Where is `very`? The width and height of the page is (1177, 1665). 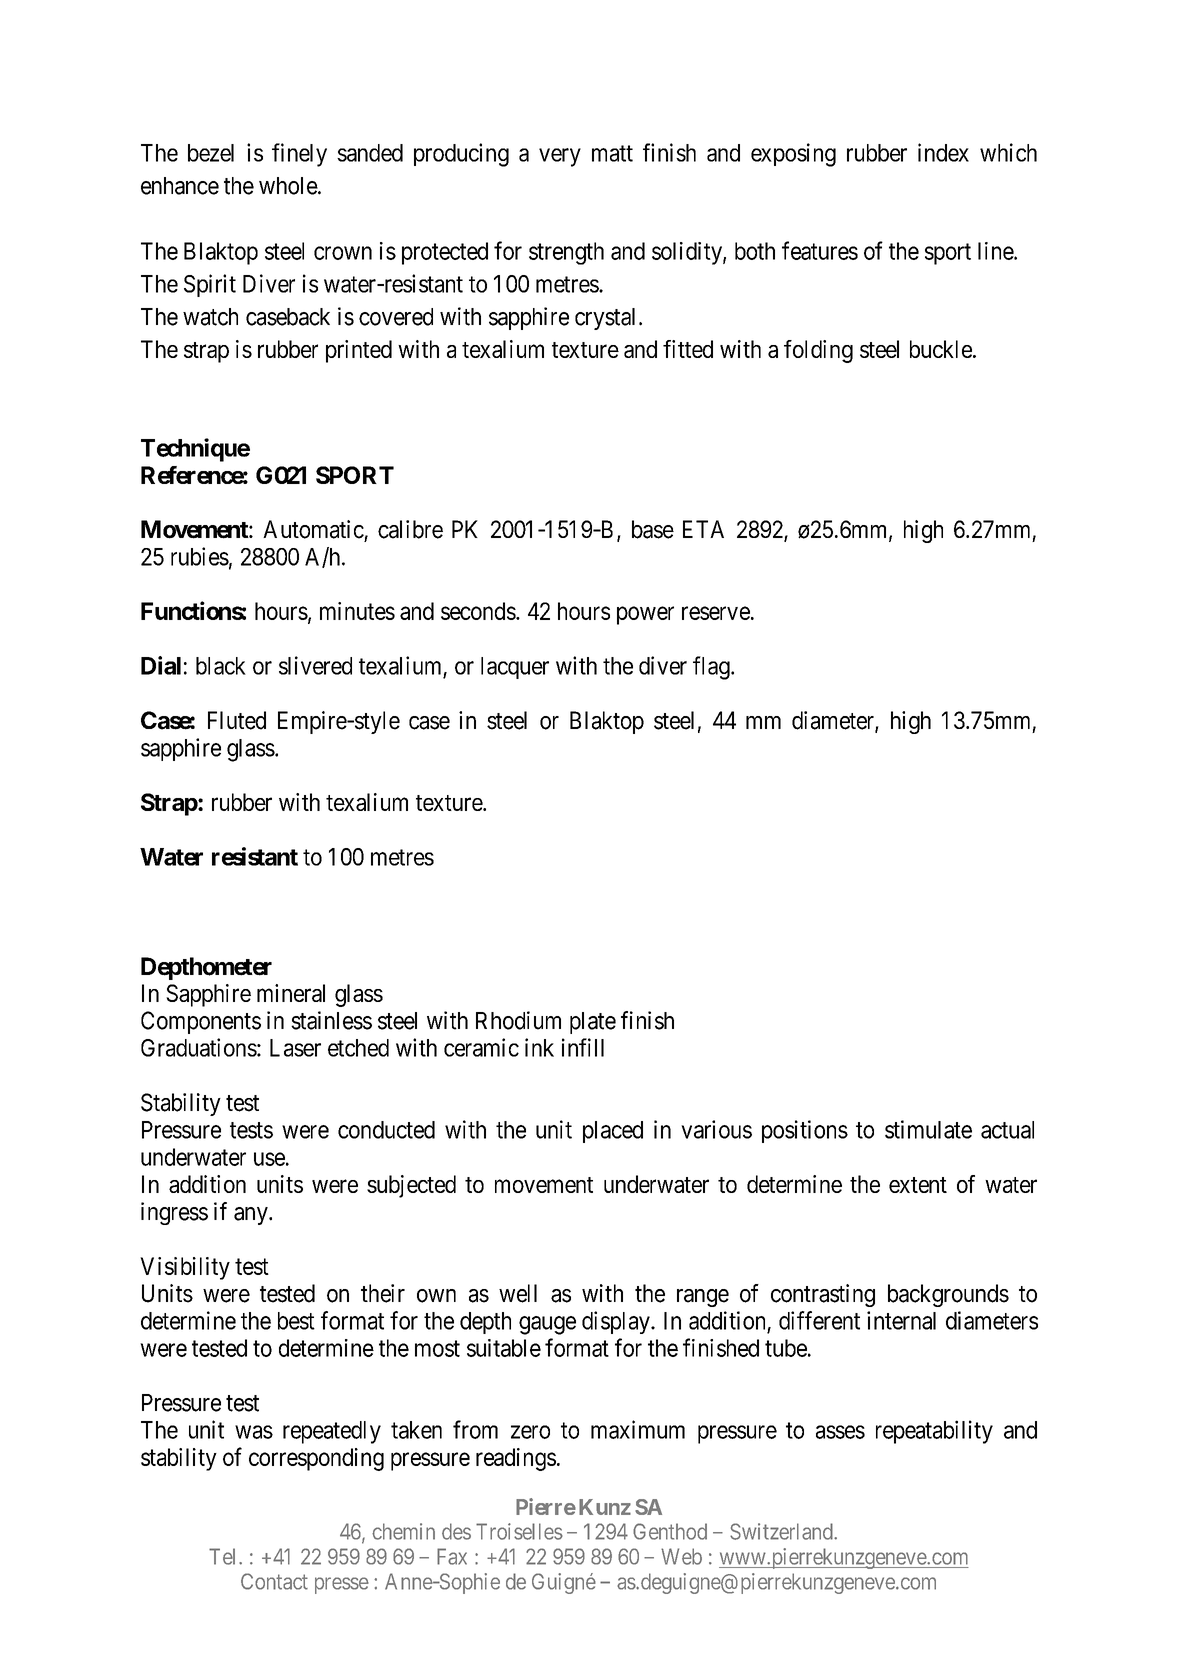
very is located at coordinates (560, 157).
